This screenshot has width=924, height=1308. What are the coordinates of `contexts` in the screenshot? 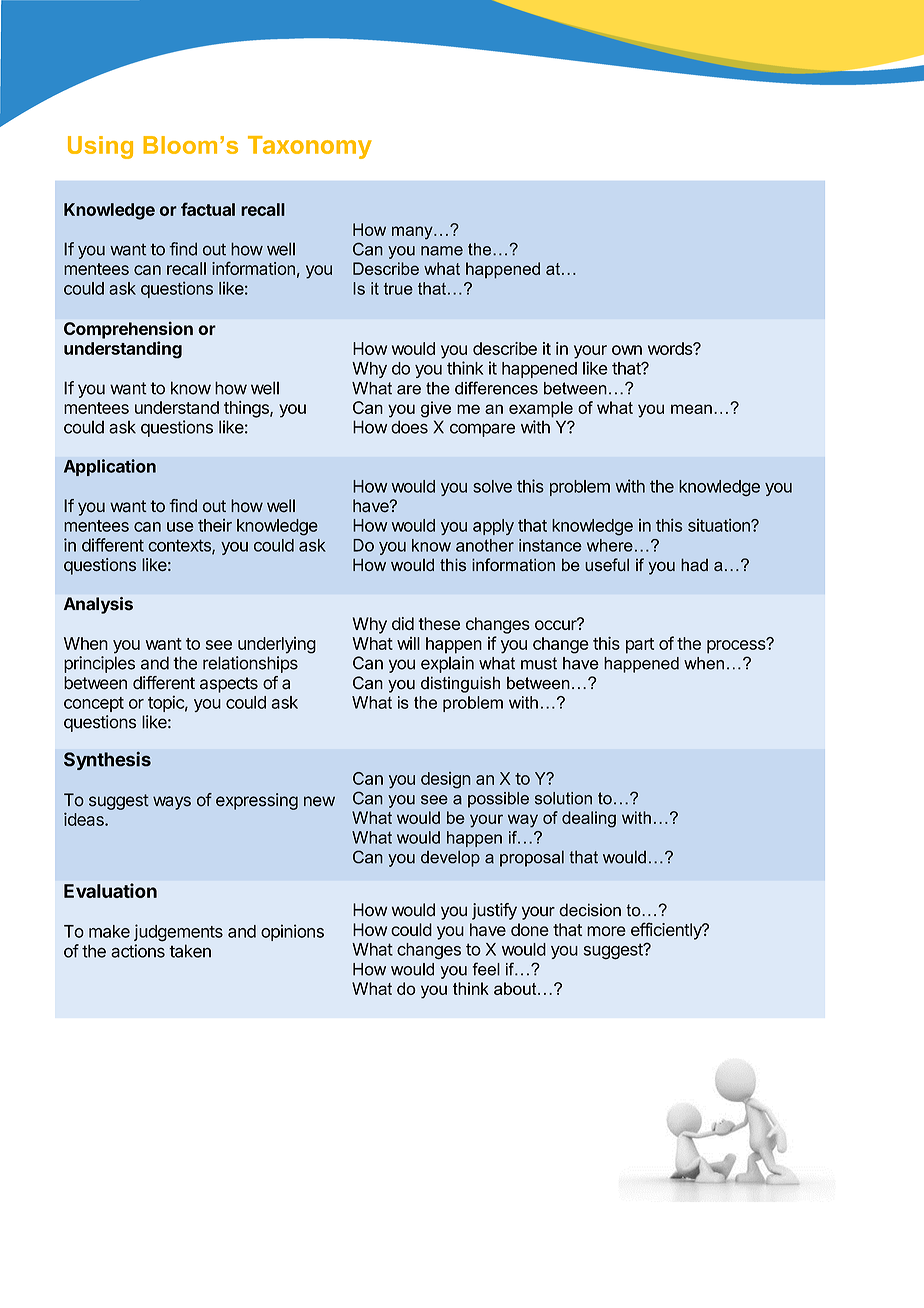 It's located at (180, 546).
